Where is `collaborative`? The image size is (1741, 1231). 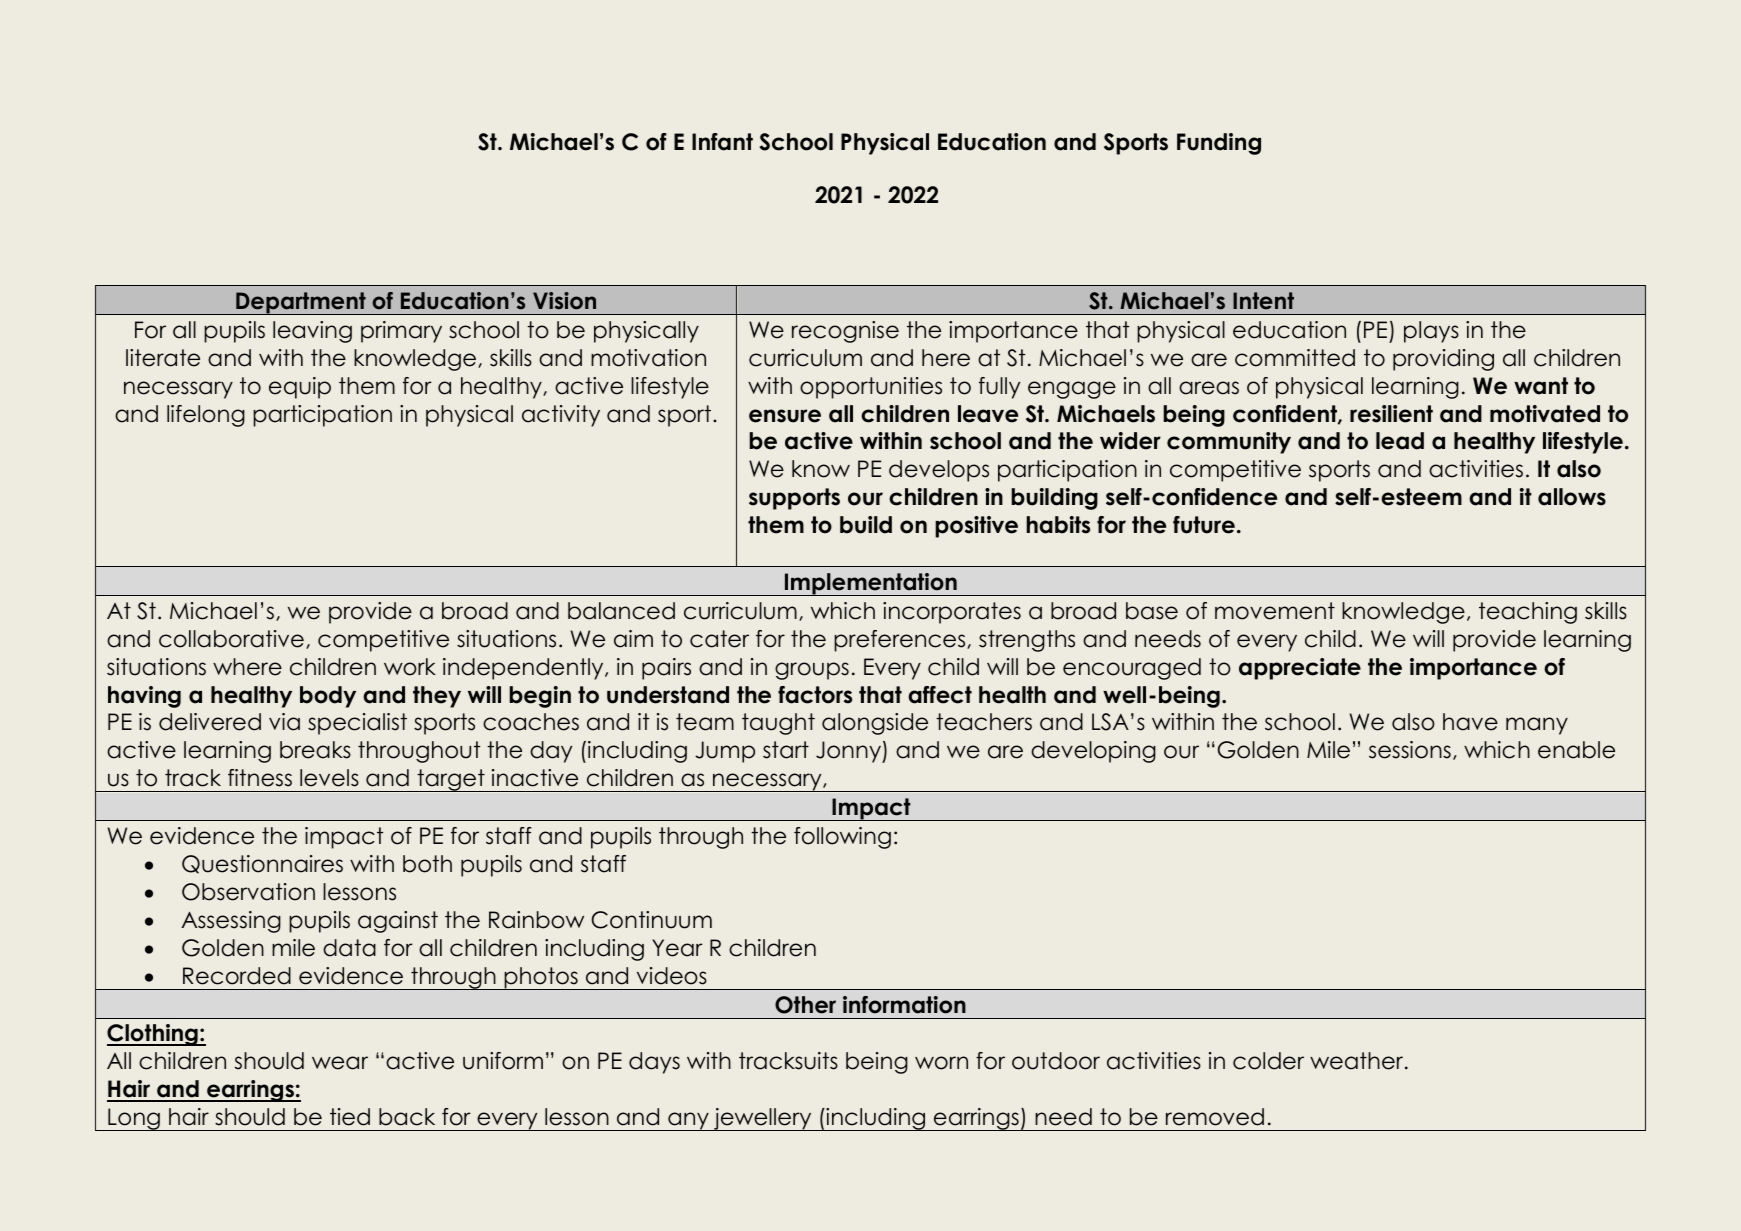 collaborative is located at coordinates (231, 639).
